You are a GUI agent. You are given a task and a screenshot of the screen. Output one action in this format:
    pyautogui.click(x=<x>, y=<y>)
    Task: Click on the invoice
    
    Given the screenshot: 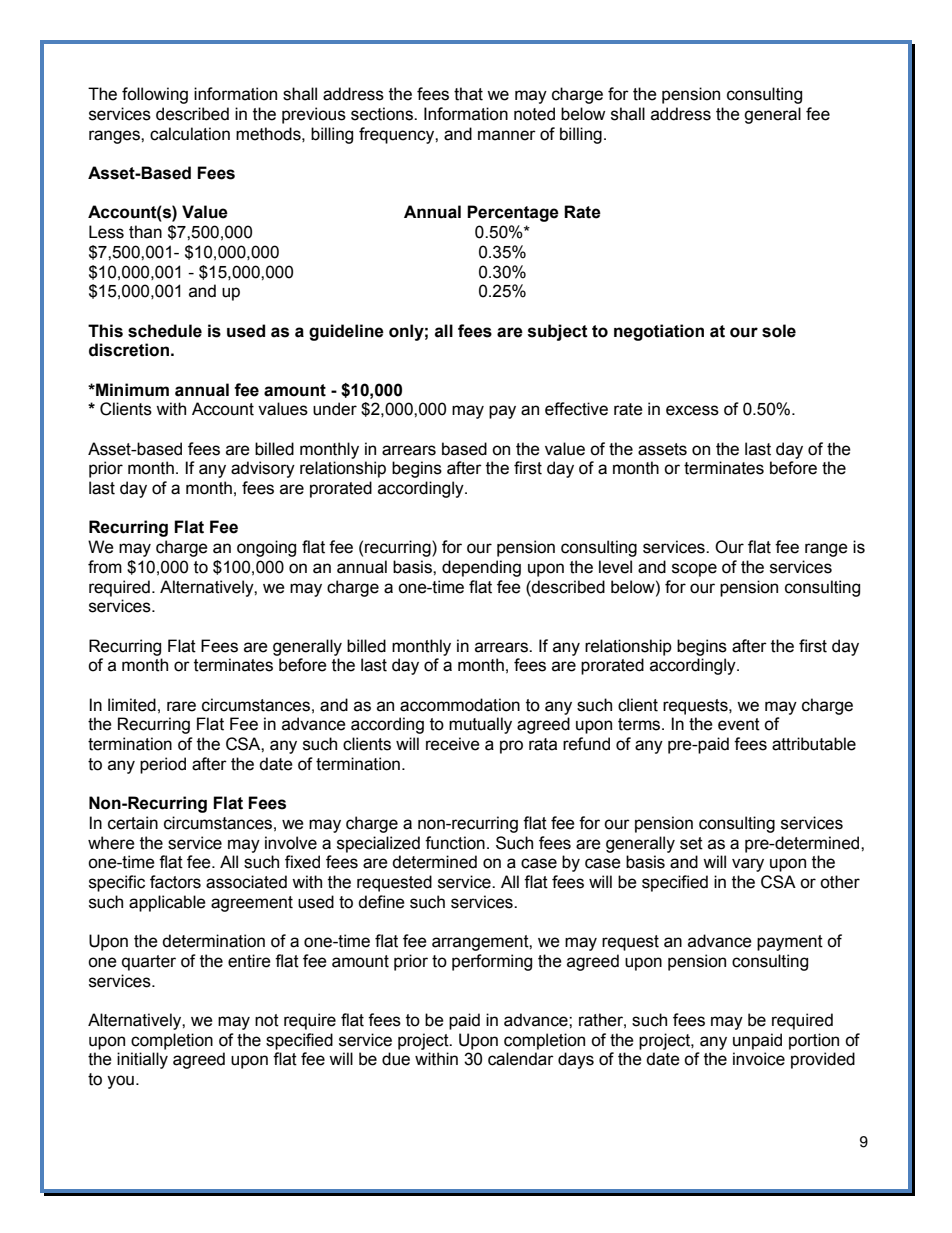 What is the action you would take?
    pyautogui.click(x=759, y=1059)
